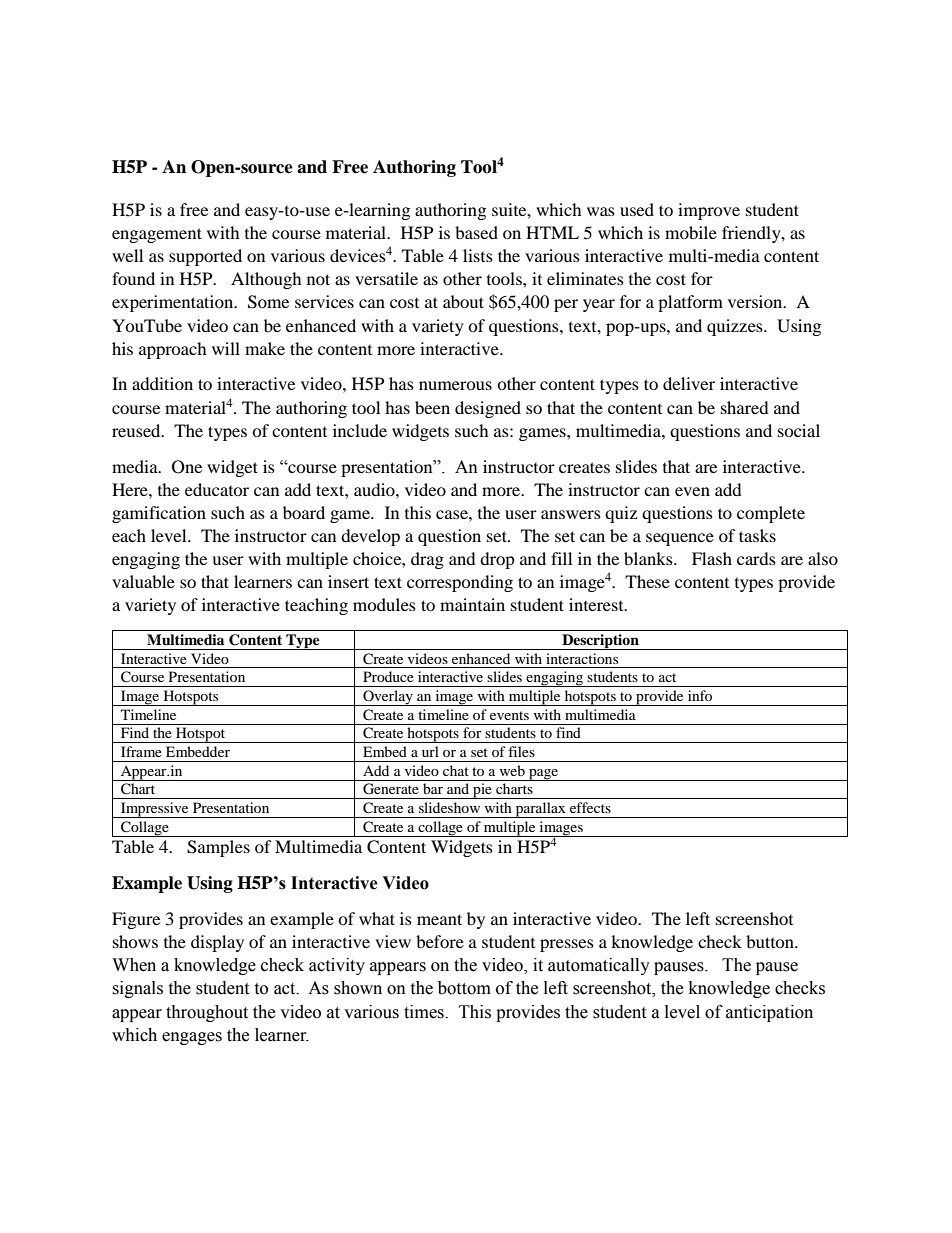 This image has height=1233, width=952. I want to click on Description, so click(600, 642).
